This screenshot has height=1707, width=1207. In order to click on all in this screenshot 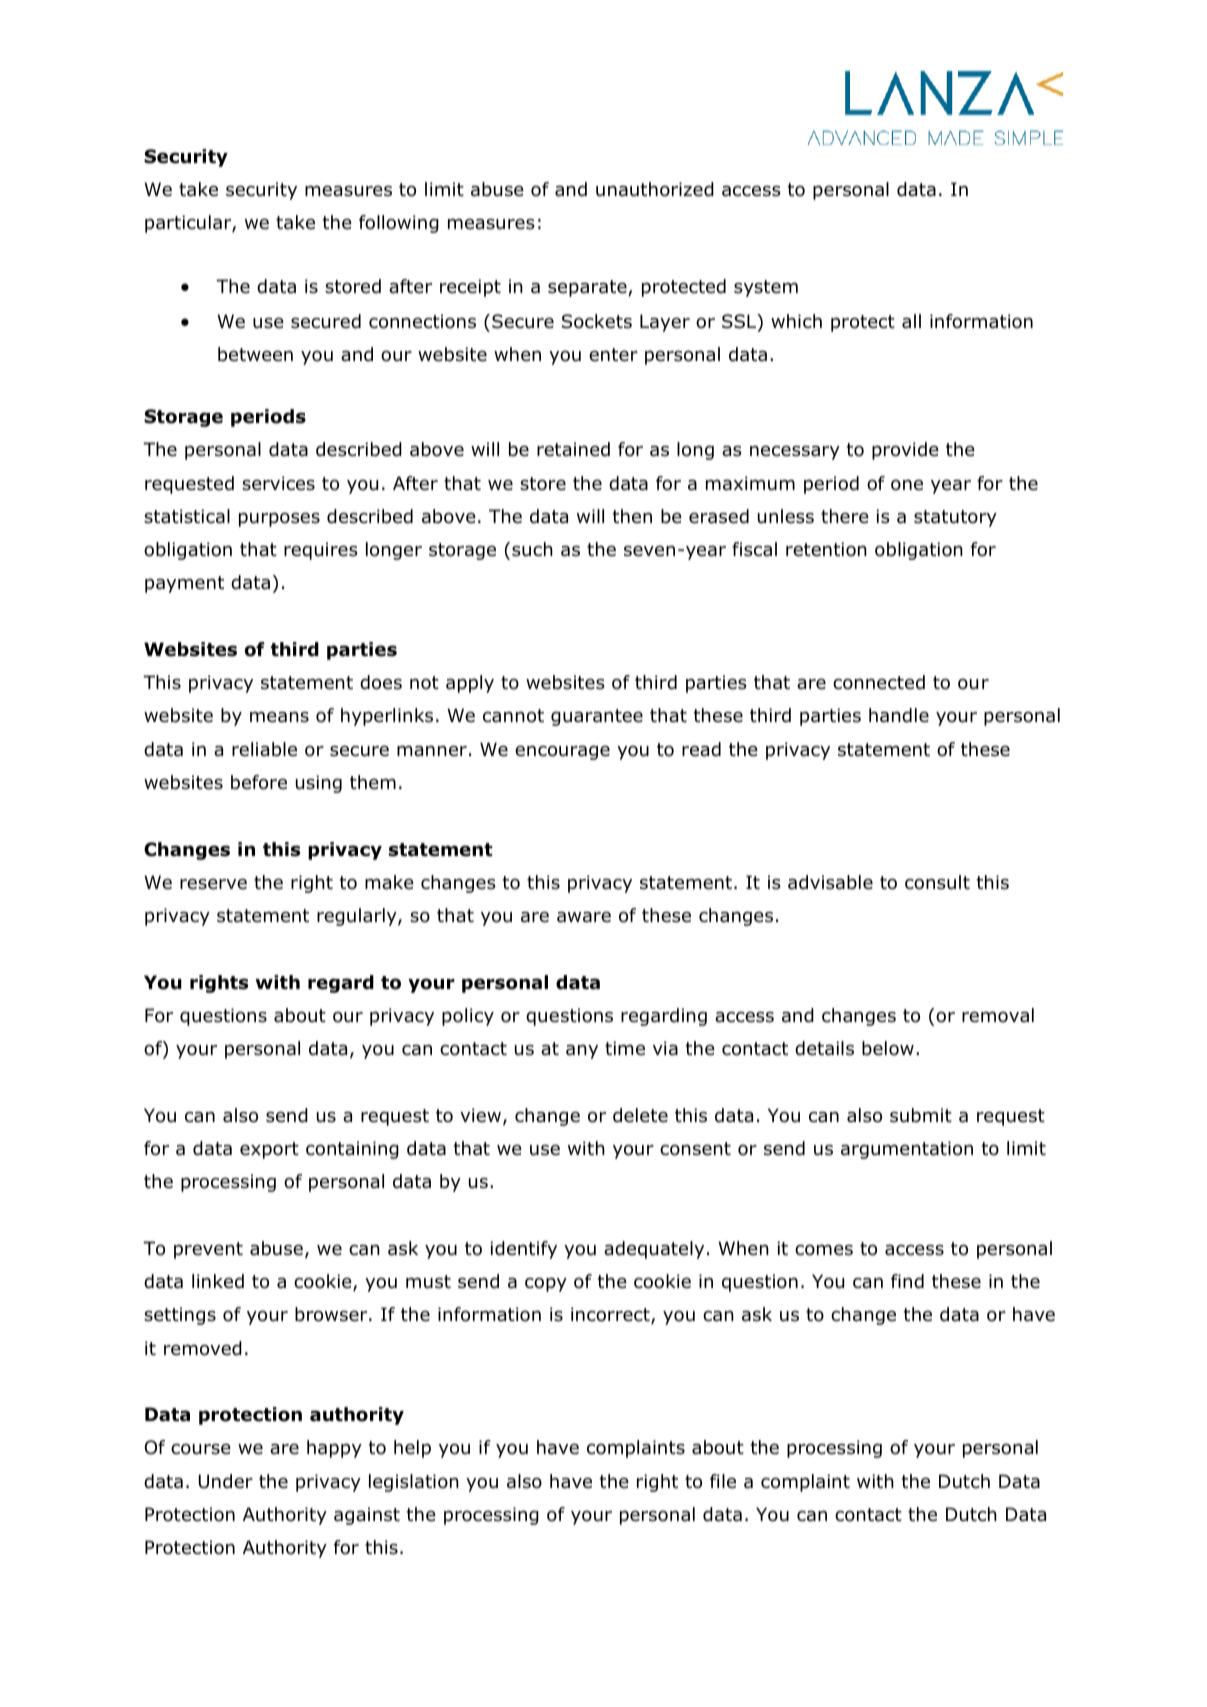, I will do `click(911, 321)`.
